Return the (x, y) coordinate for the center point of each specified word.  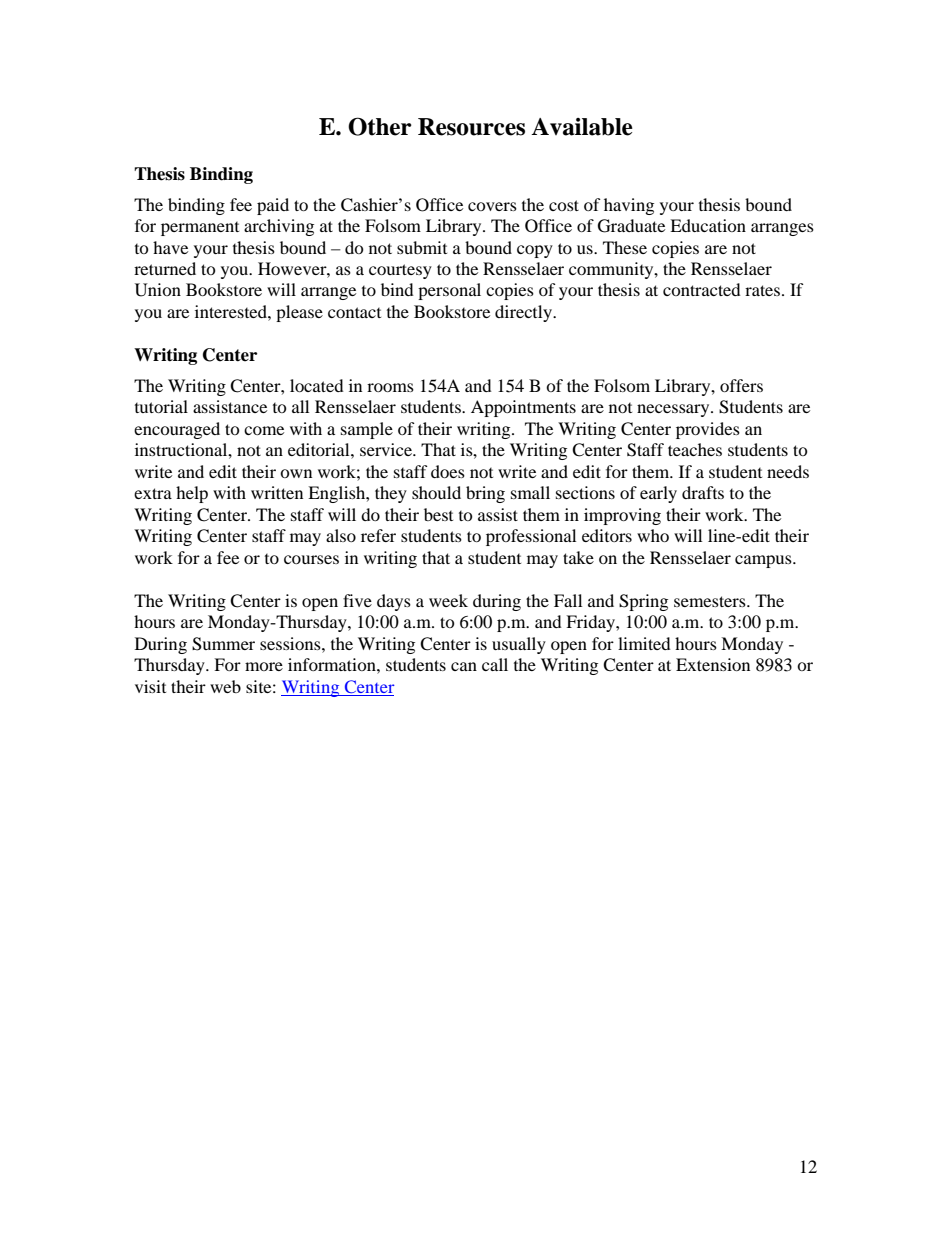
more (264, 666)
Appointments (523, 408)
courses (311, 559)
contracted (702, 289)
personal (449, 291)
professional (531, 537)
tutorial (161, 406)
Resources (471, 127)
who (653, 535)
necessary (674, 410)
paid (273, 206)
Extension (713, 664)
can (464, 666)
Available (582, 127)
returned (165, 268)
